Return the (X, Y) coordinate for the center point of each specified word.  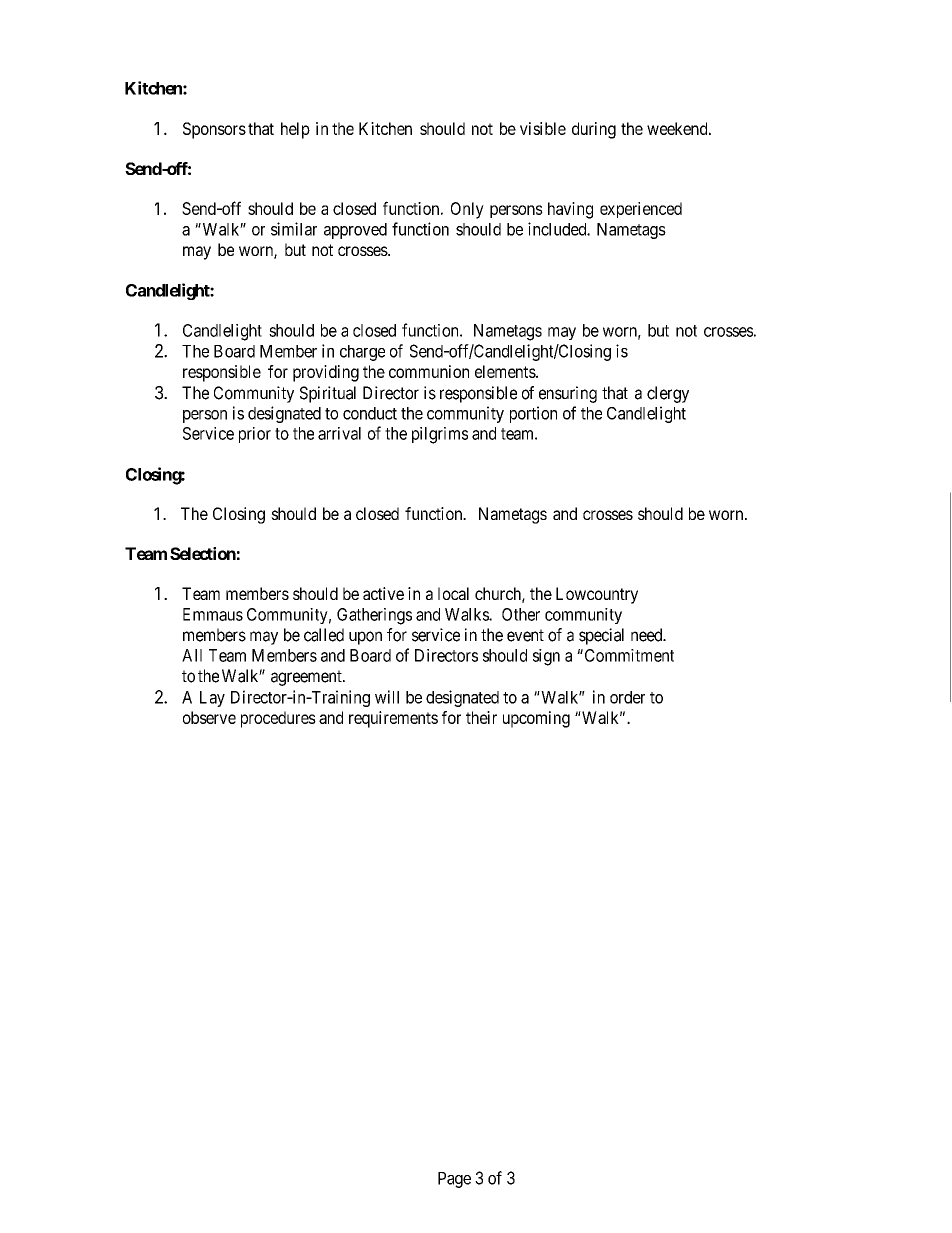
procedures (278, 719)
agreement (307, 678)
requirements (393, 719)
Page (454, 1180)
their (481, 717)
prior (255, 435)
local (453, 593)
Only (467, 210)
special (601, 636)
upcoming (536, 719)
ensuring (568, 394)
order (627, 697)
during (594, 130)
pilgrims (440, 435)
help (295, 130)
